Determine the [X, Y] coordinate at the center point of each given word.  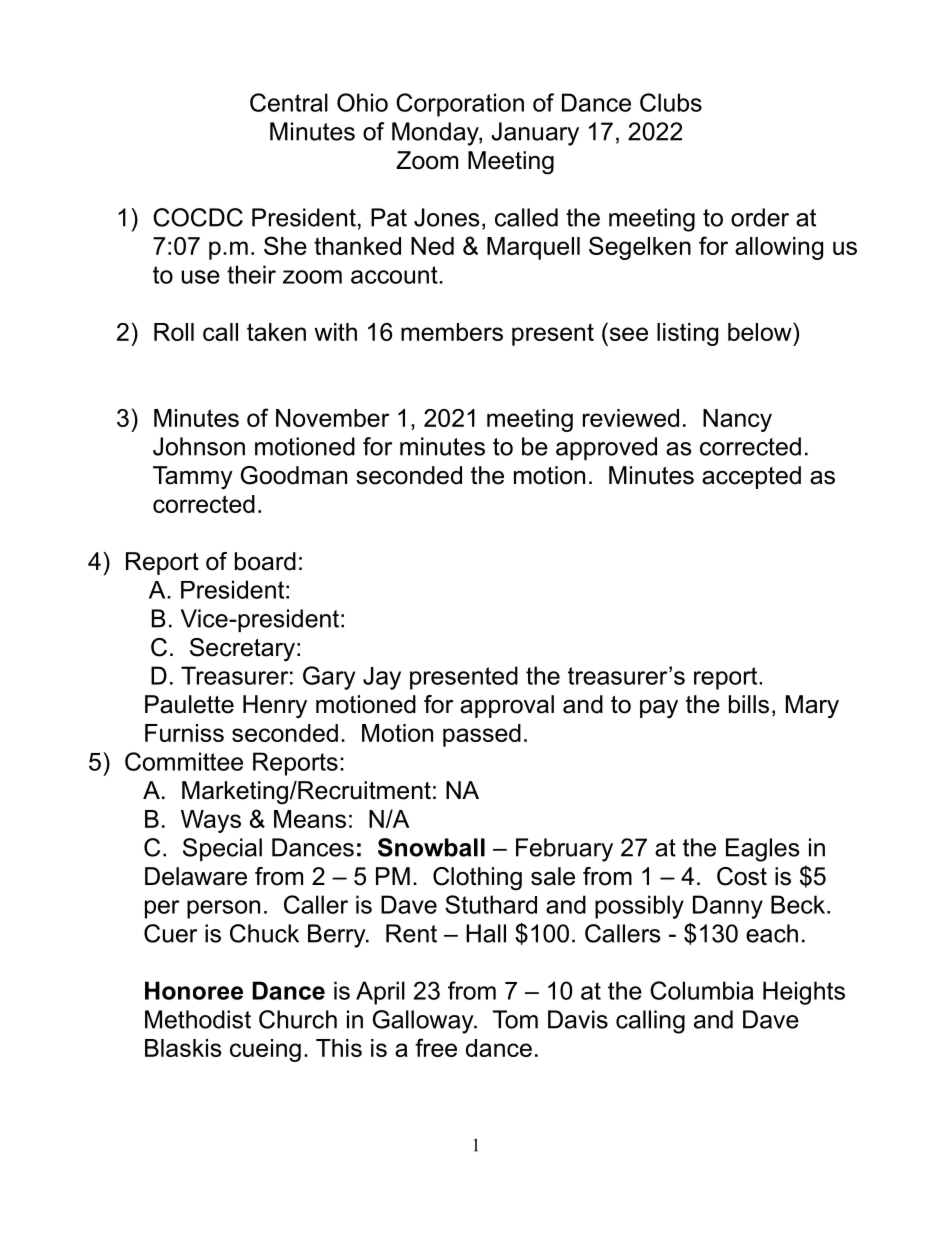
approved [606, 448]
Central [289, 102]
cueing [265, 1050]
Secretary [242, 650]
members [452, 332]
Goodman [294, 475]
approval [507, 706]
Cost [742, 876]
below [761, 331]
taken [276, 332]
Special [222, 849]
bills [749, 704]
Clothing [477, 879]
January [535, 134]
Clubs [671, 102]
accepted [751, 477]
